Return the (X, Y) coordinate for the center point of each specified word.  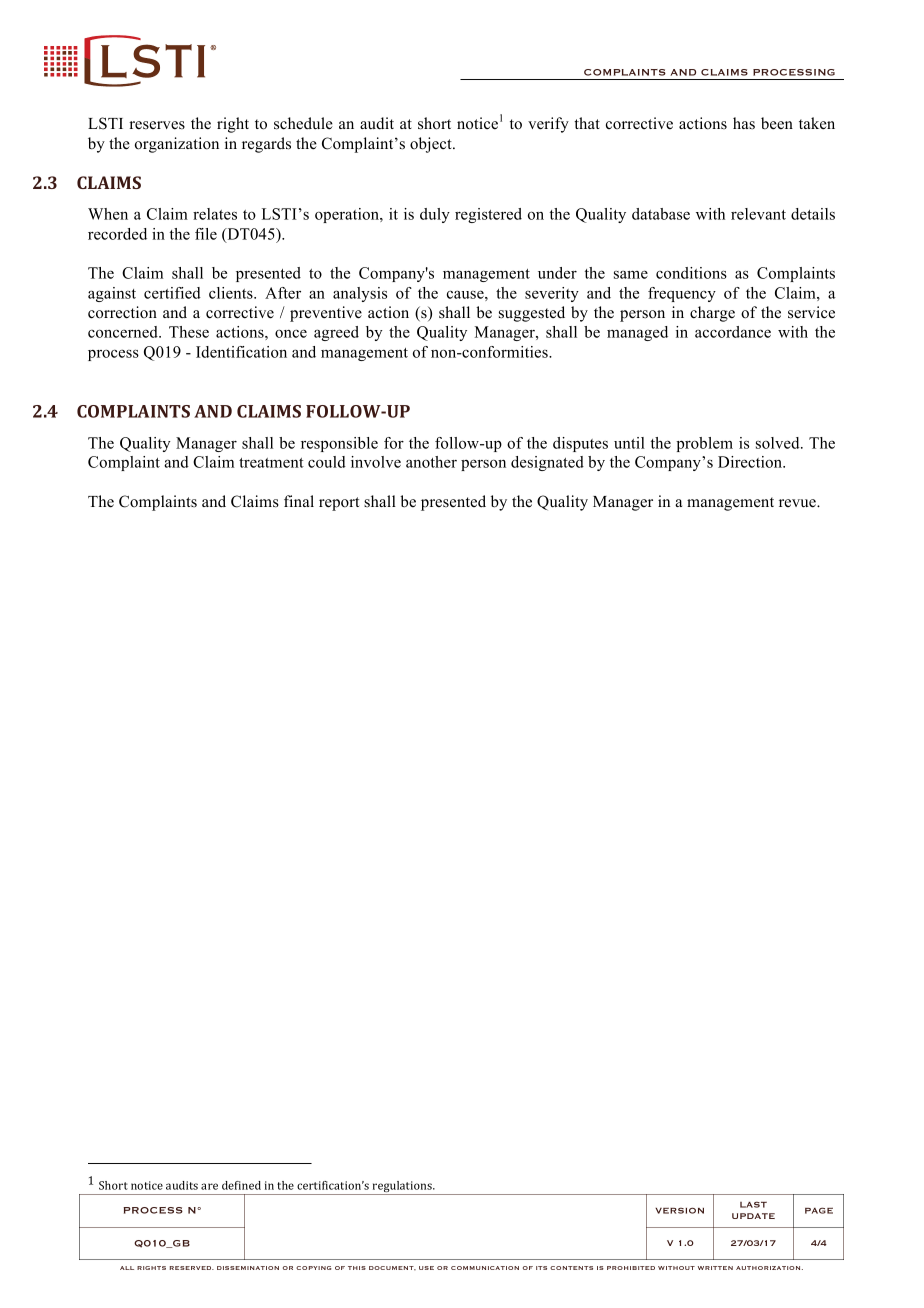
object (432, 145)
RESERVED (191, 1268)
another (431, 462)
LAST (753, 1204)
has (744, 123)
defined (241, 1185)
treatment (271, 463)
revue (798, 503)
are (209, 1186)
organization (177, 145)
